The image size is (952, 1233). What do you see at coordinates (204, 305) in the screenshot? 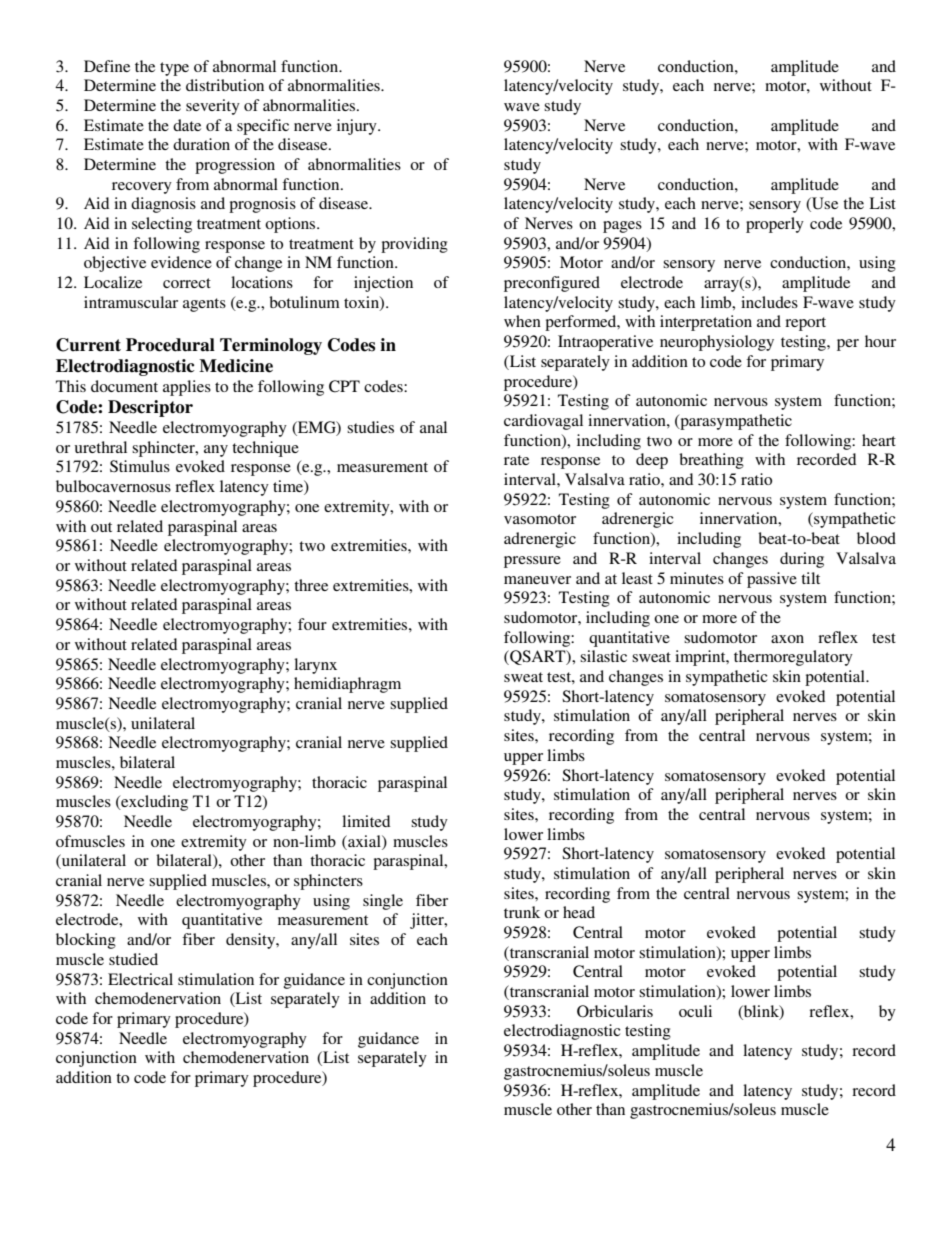
I see `agents` at bounding box center [204, 305].
